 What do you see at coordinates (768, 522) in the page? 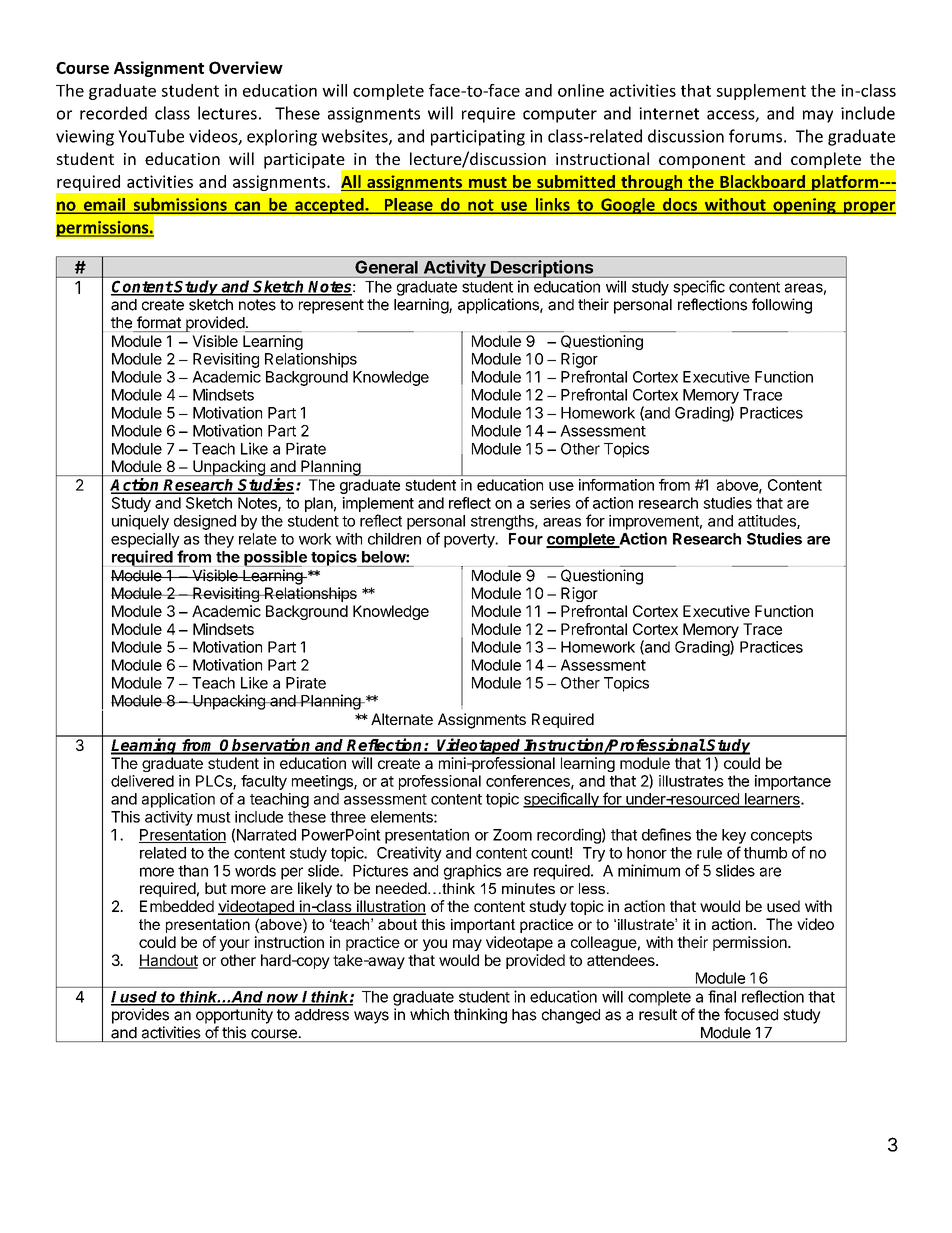
I see `attitudes` at bounding box center [768, 522].
